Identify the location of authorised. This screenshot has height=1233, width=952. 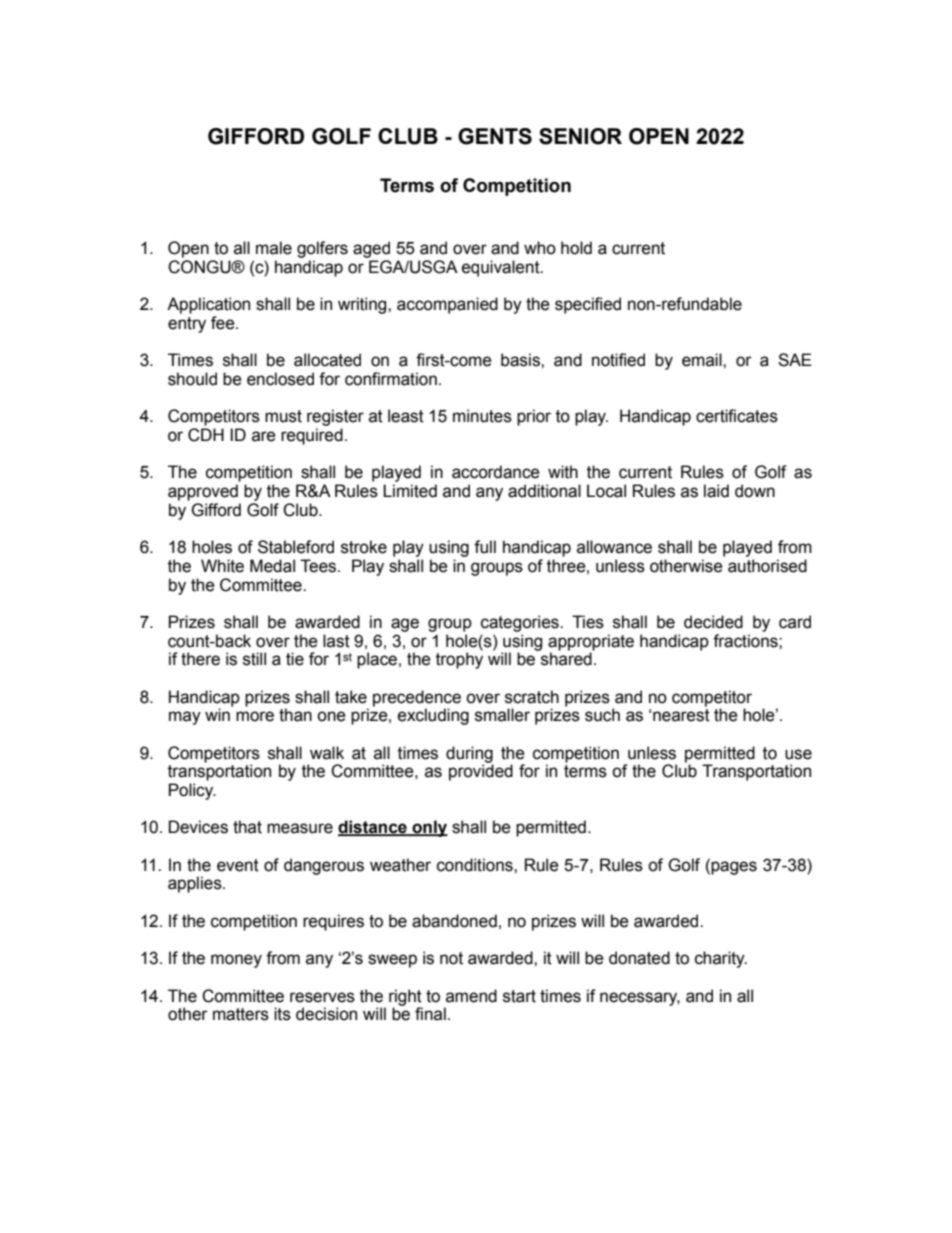
(767, 566).
